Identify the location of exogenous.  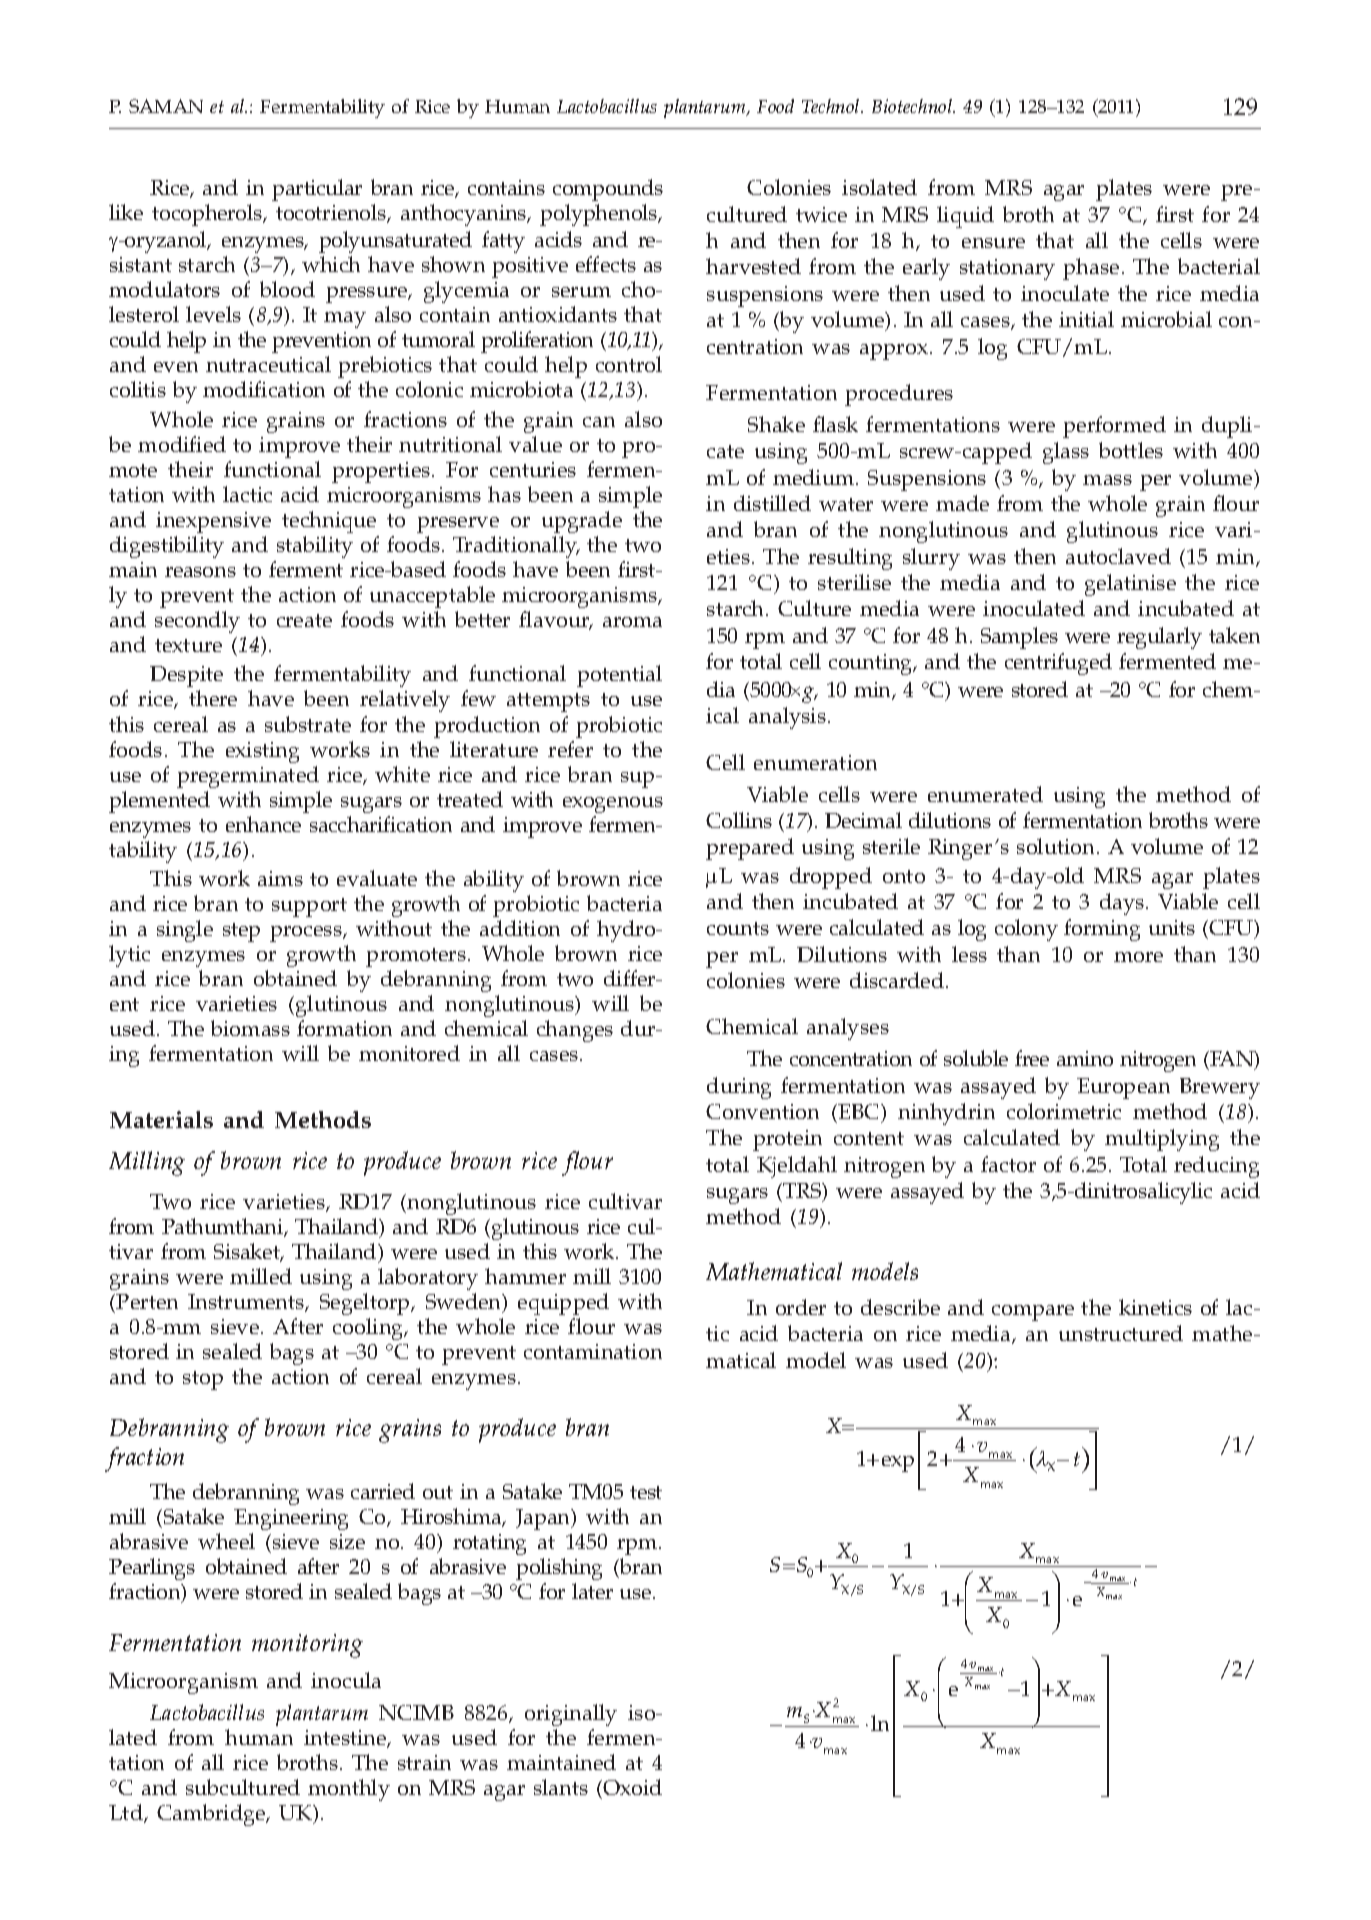
(613, 805).
